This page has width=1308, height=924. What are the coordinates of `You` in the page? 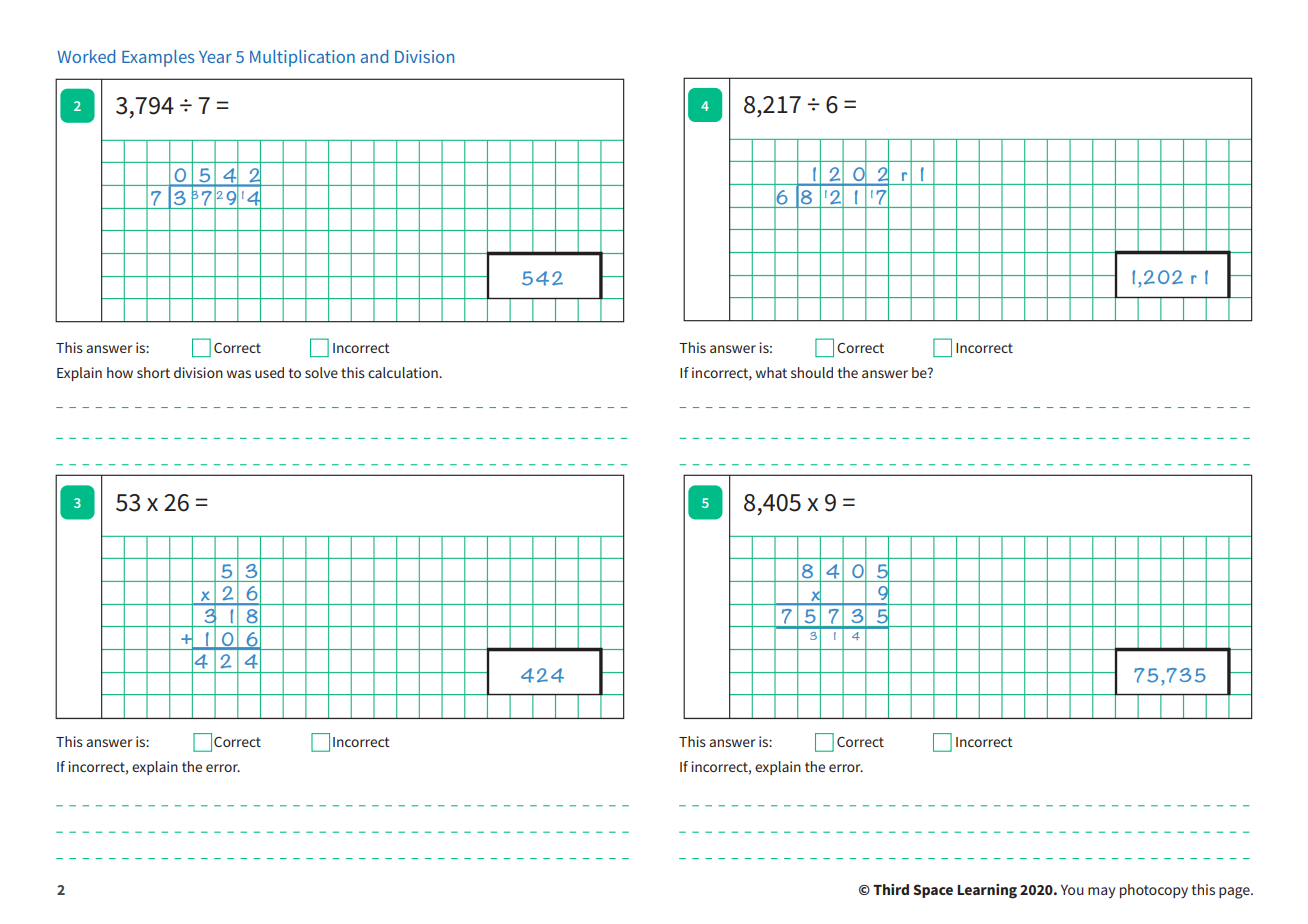 It's located at (1072, 890).
